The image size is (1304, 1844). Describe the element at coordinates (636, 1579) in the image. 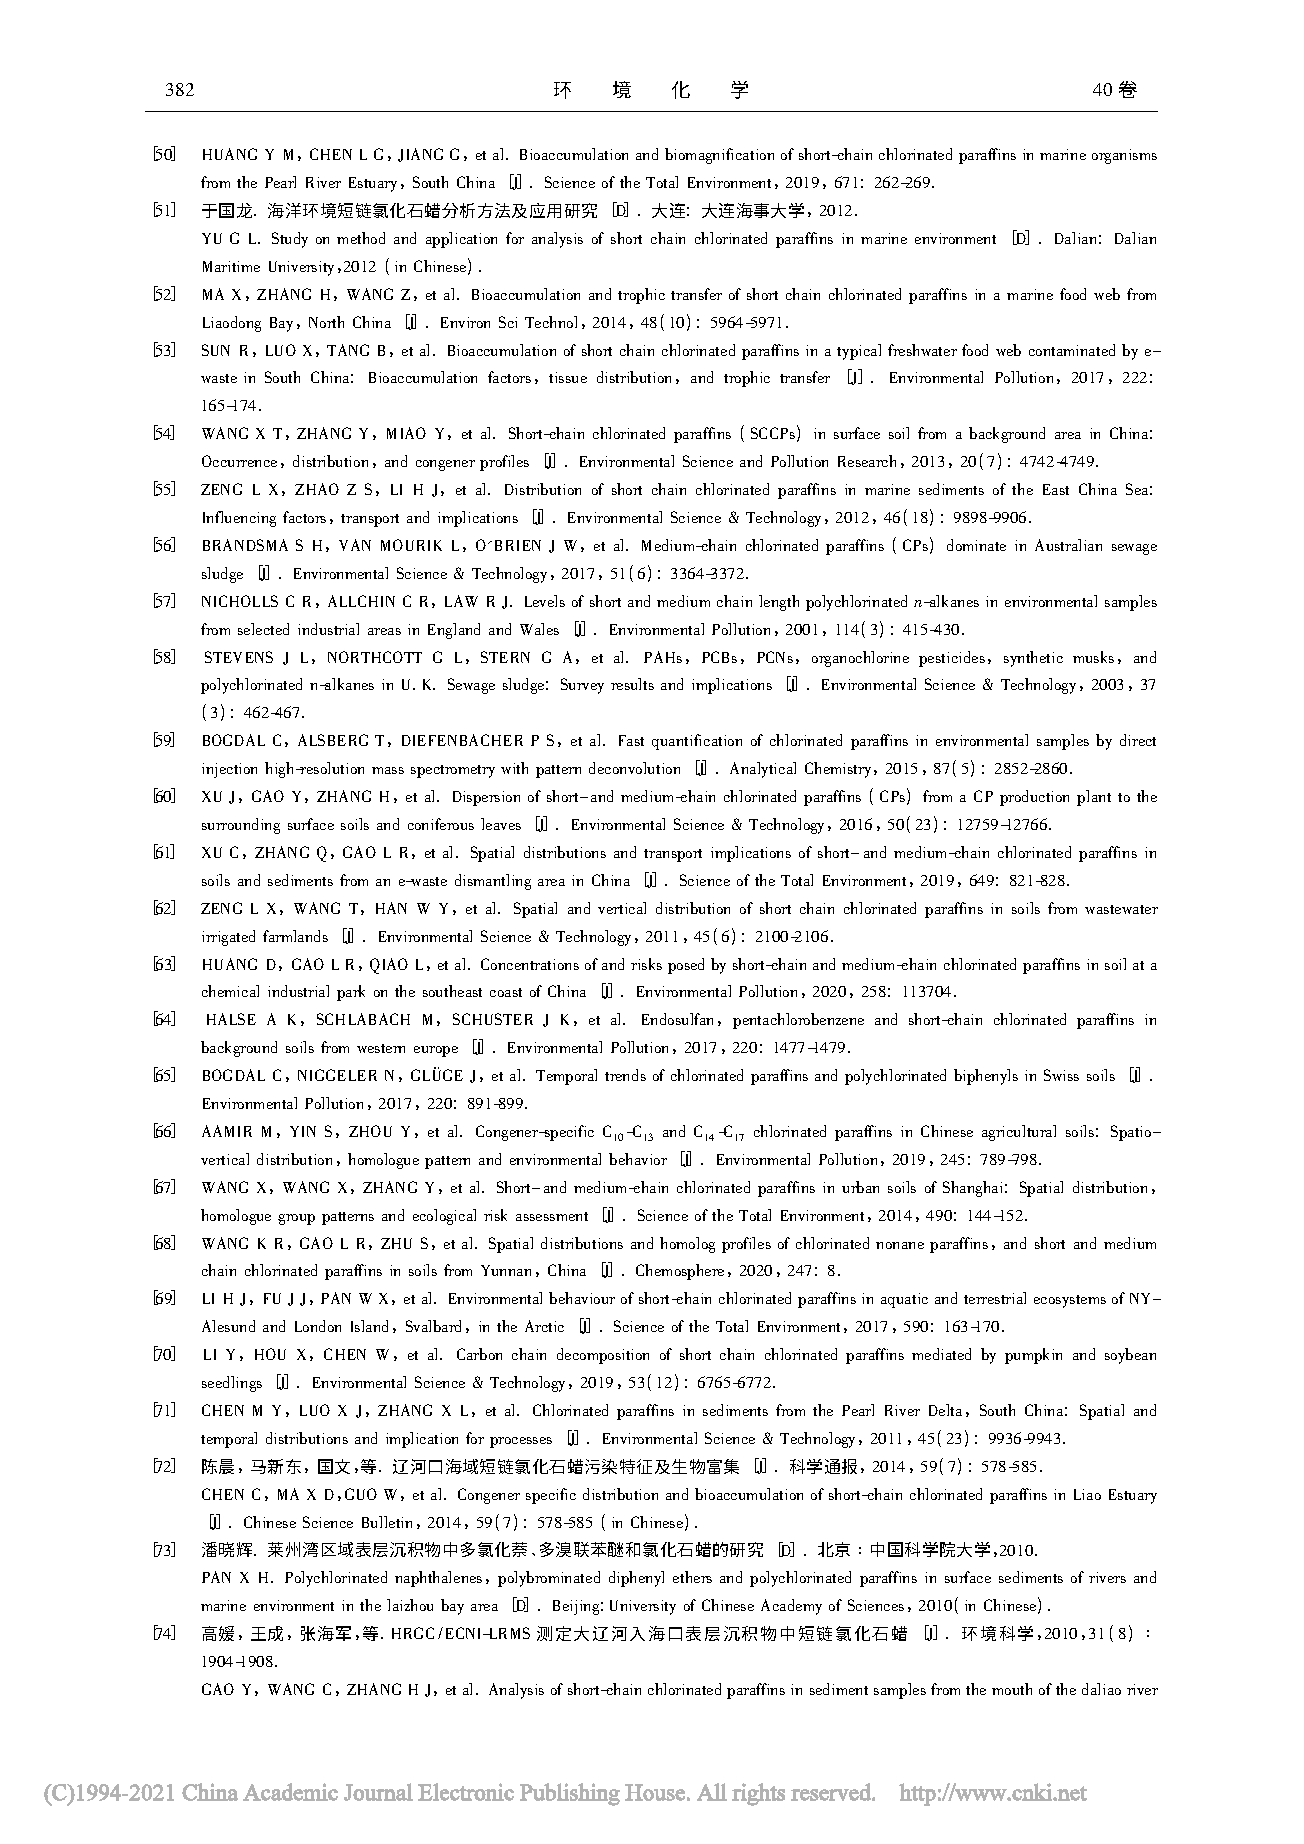

I see `diphenyl` at that location.
